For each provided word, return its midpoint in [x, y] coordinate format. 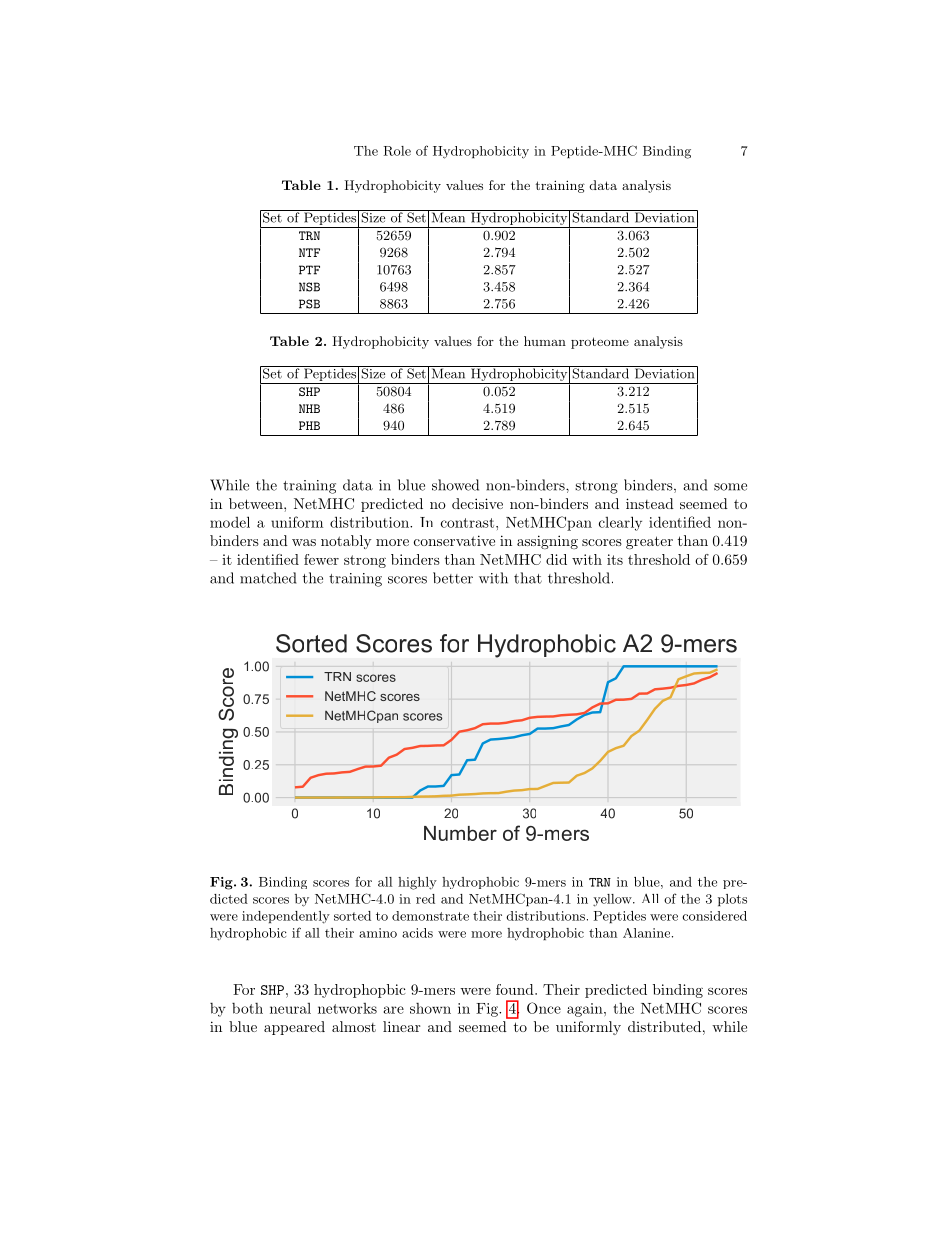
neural [290, 1008]
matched [268, 578]
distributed [664, 1026]
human [545, 341]
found [516, 989]
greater [649, 542]
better [453, 578]
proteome [600, 343]
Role [397, 151]
